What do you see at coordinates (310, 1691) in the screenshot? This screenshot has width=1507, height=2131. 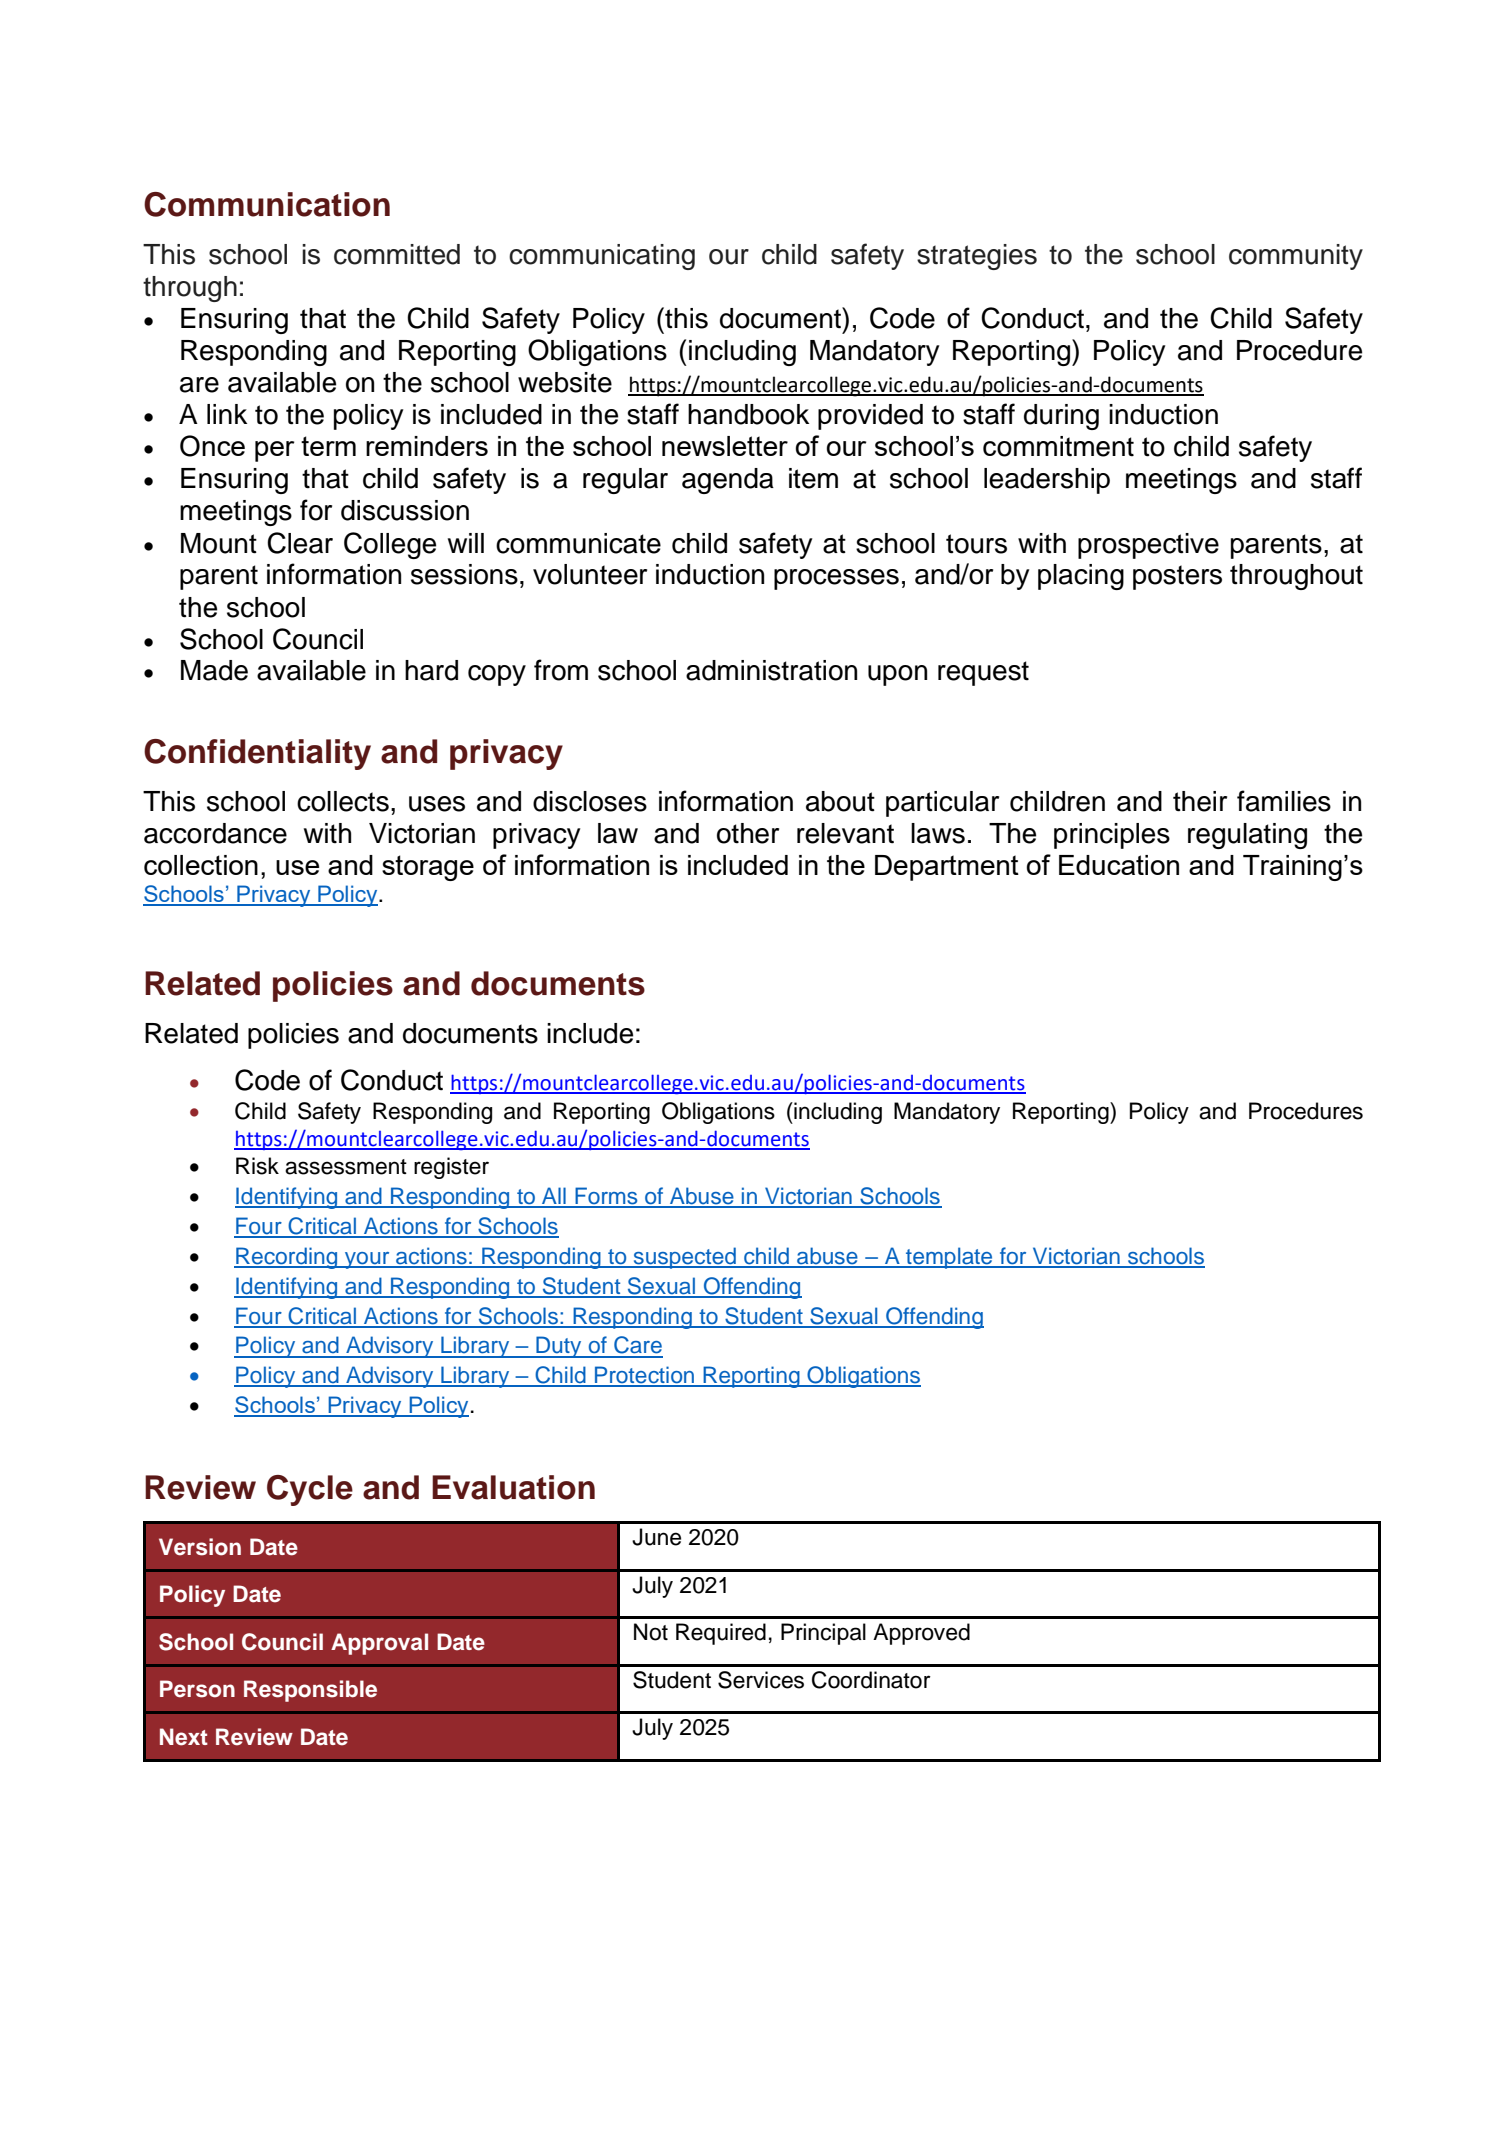 I see `Responsible` at bounding box center [310, 1691].
